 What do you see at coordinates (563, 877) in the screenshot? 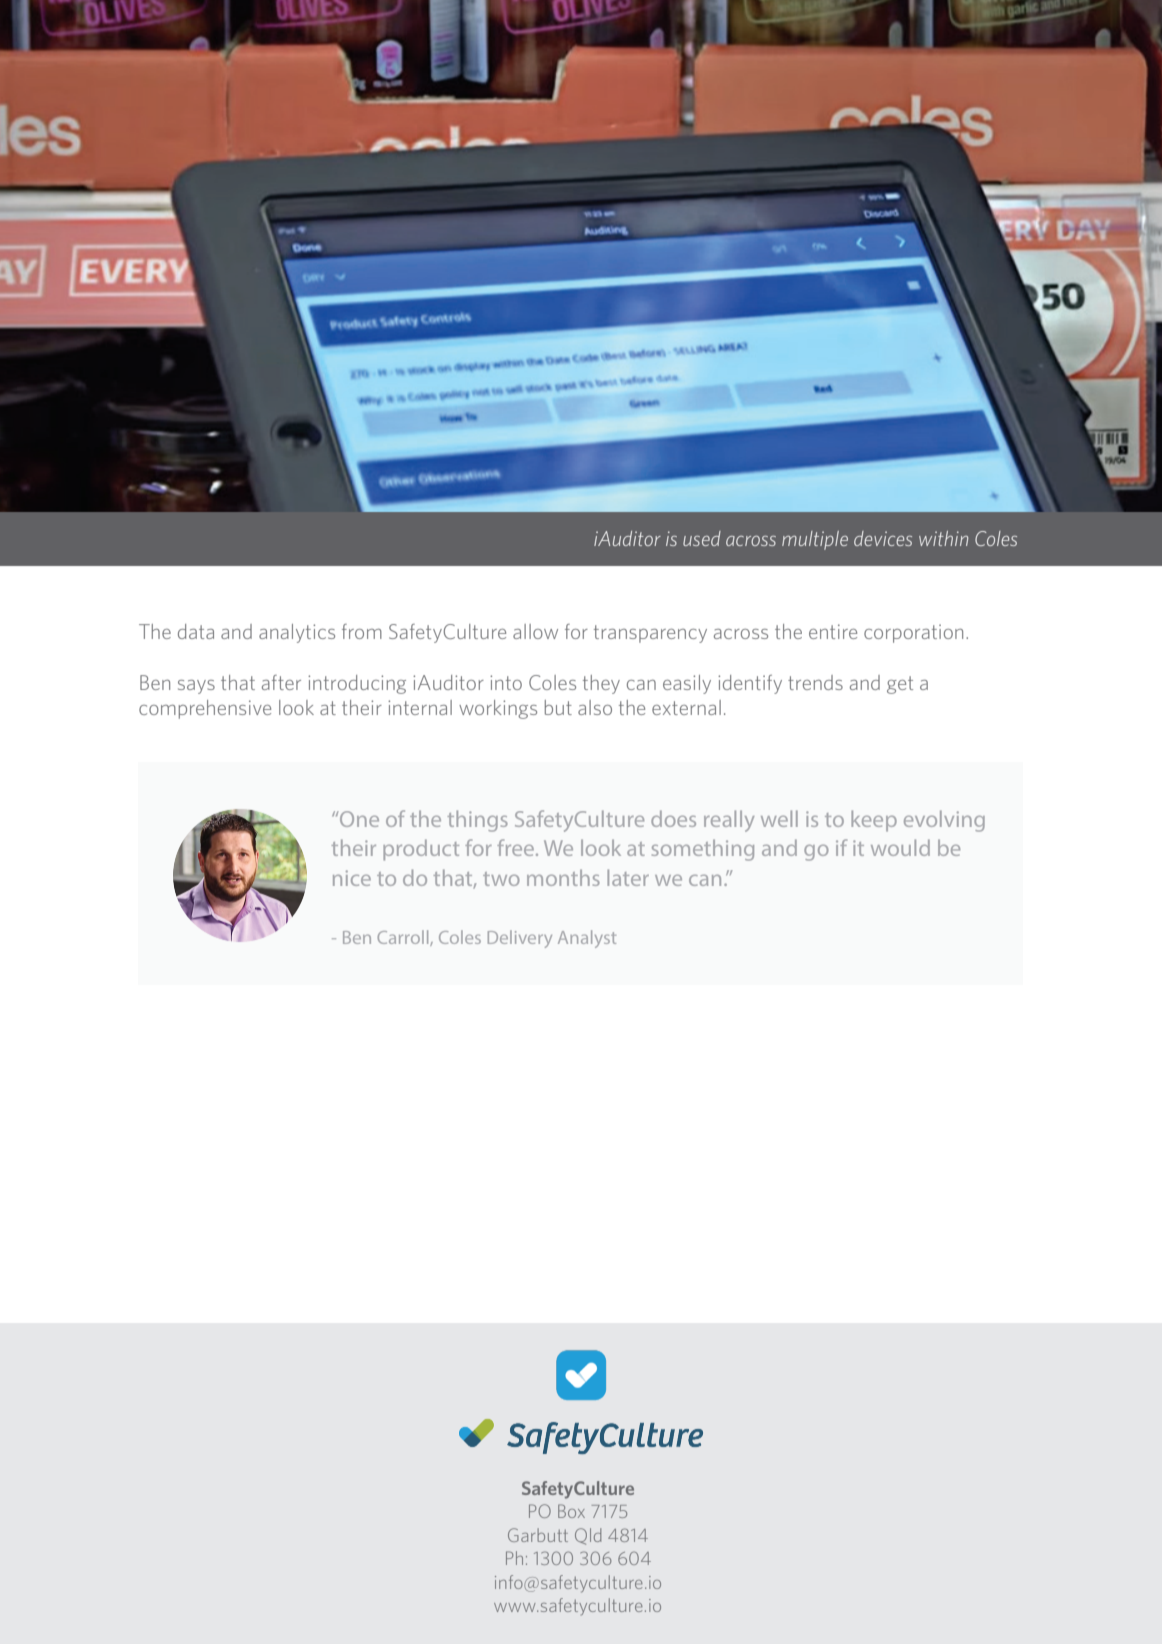
I see `months` at bounding box center [563, 877].
